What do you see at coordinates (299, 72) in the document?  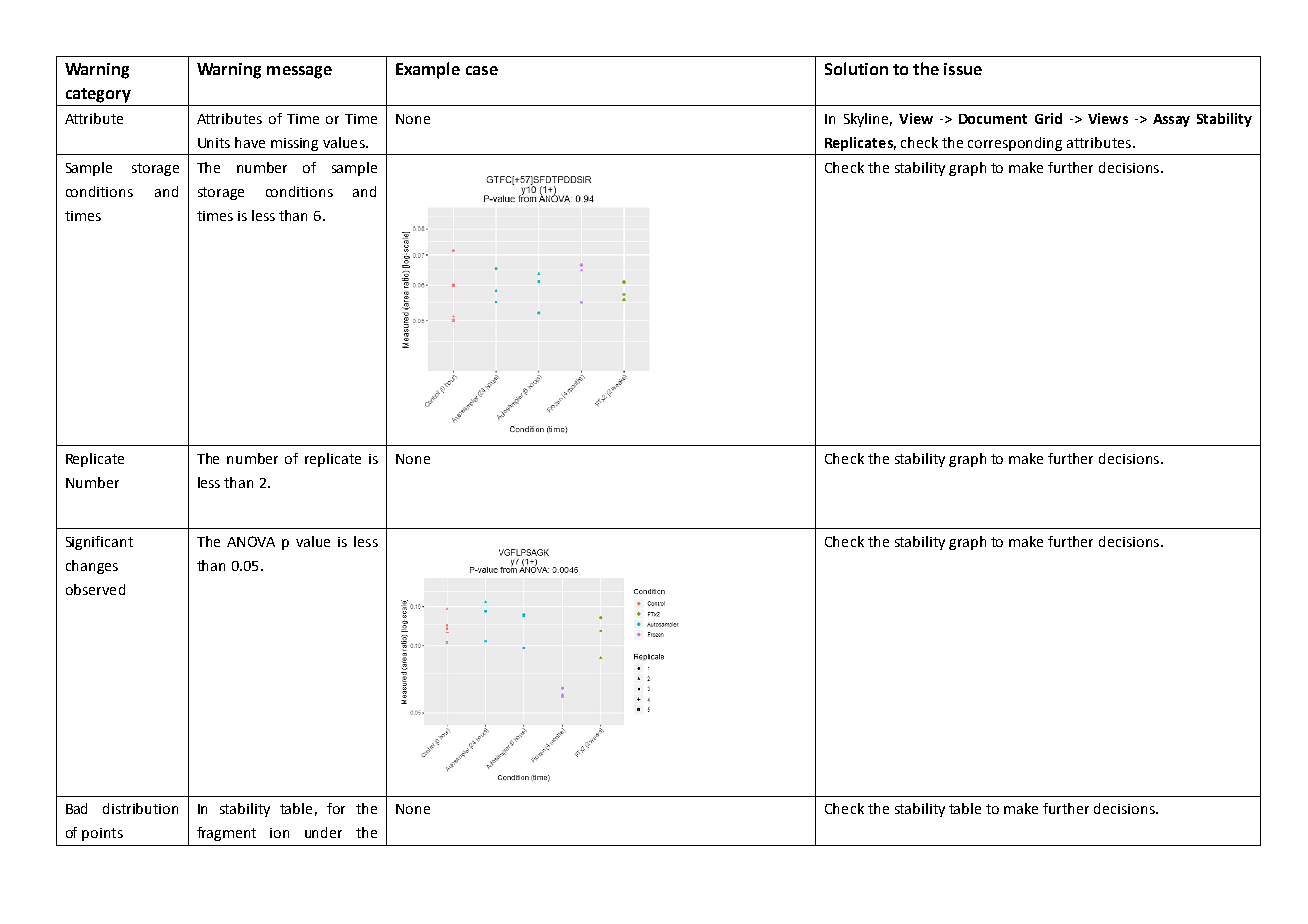 I see `message` at bounding box center [299, 72].
